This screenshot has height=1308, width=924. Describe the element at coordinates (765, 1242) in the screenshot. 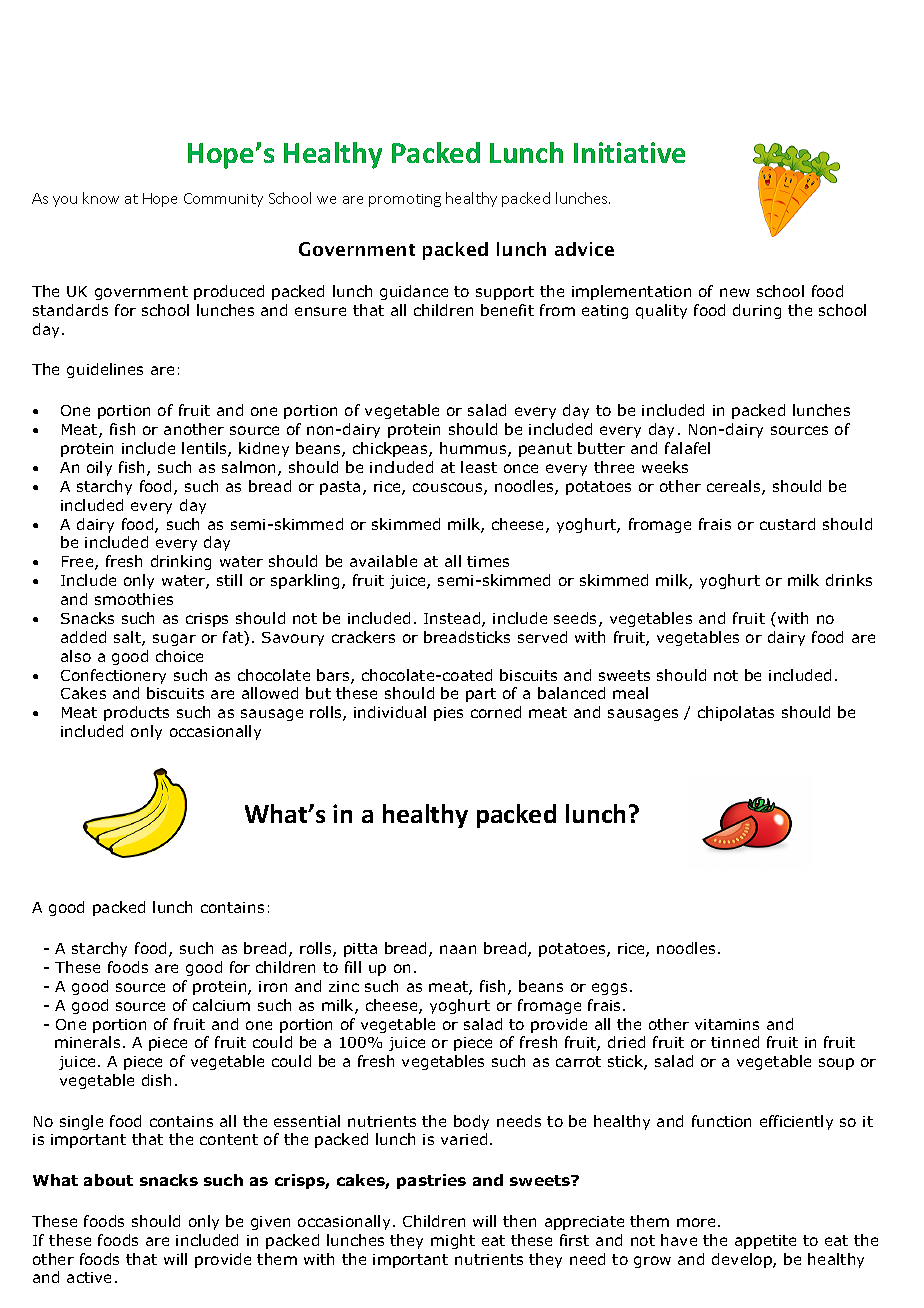

I see `appetite` at that location.
